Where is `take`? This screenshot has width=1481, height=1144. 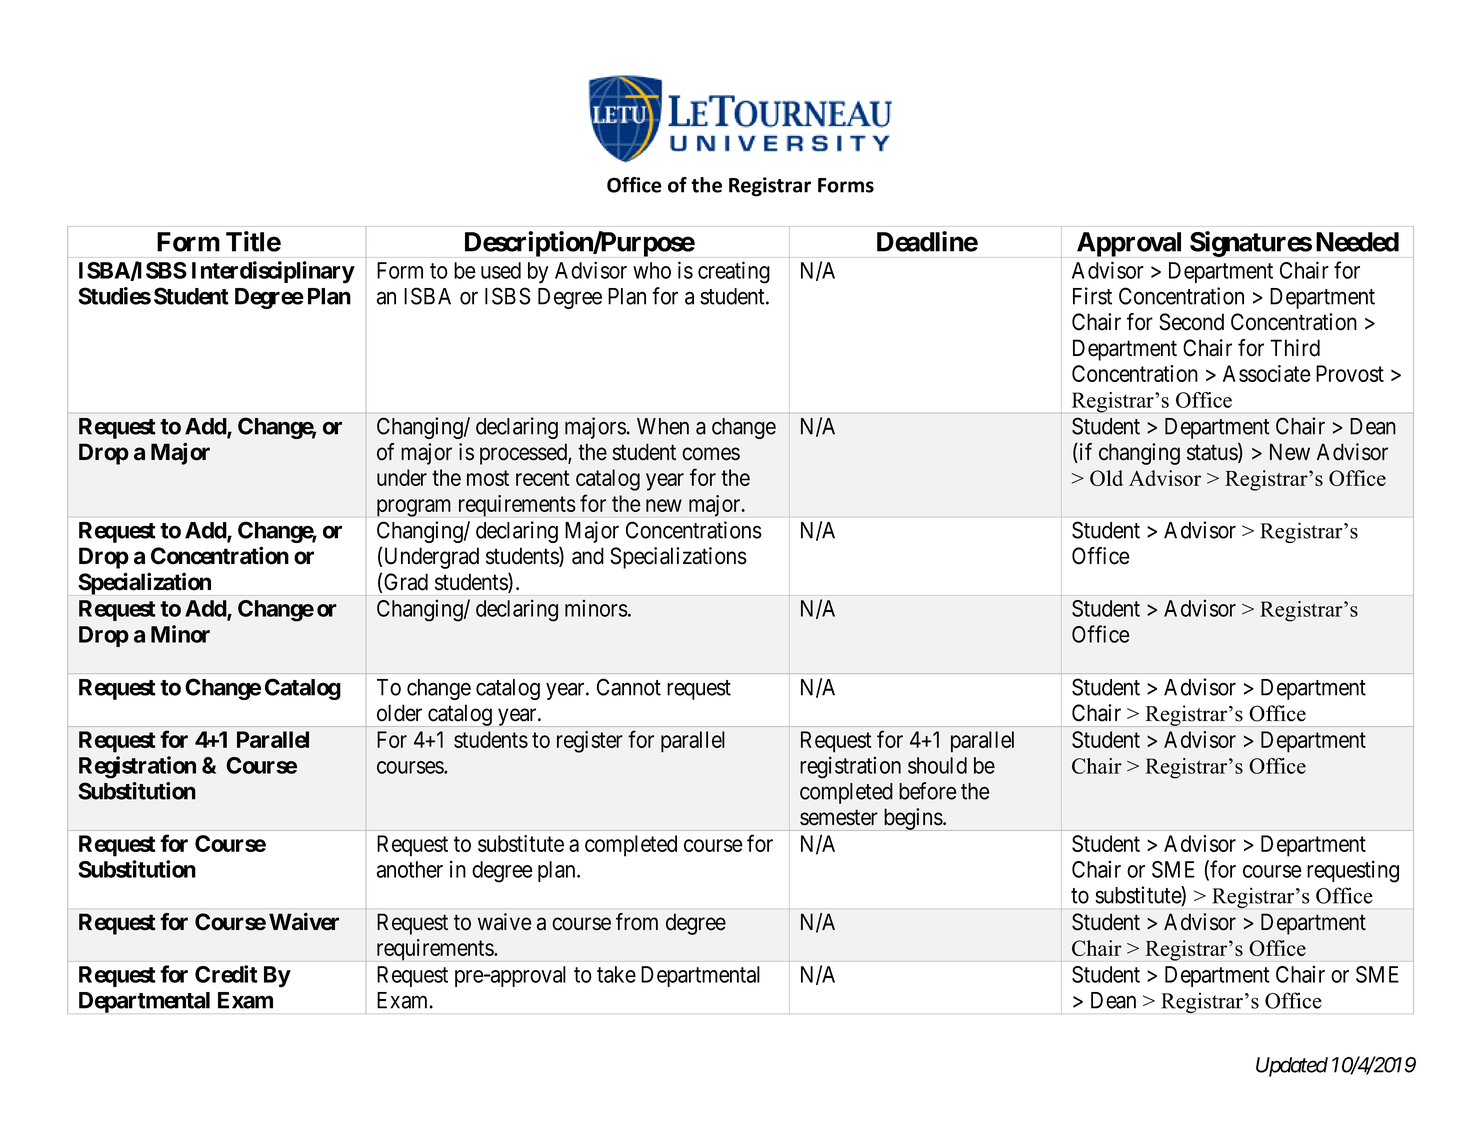 take is located at coordinates (616, 974).
